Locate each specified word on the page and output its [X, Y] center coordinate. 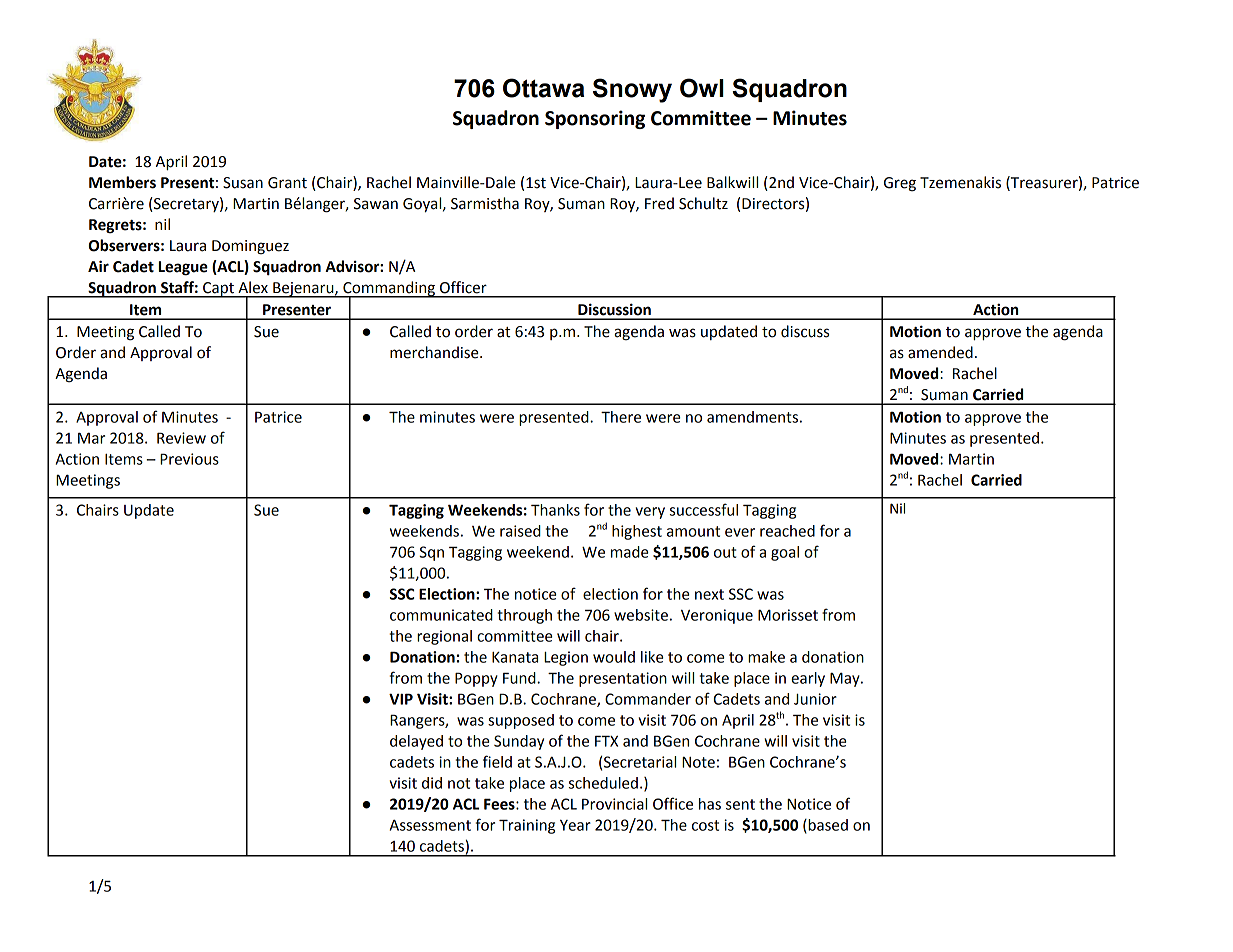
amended [940, 352]
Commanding [389, 289]
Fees [500, 804]
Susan [243, 183]
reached [787, 531]
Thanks [555, 510]
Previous [189, 459]
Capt [218, 290]
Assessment [430, 825]
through [524, 616]
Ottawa [543, 88]
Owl [702, 88]
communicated [441, 615]
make [766, 657]
